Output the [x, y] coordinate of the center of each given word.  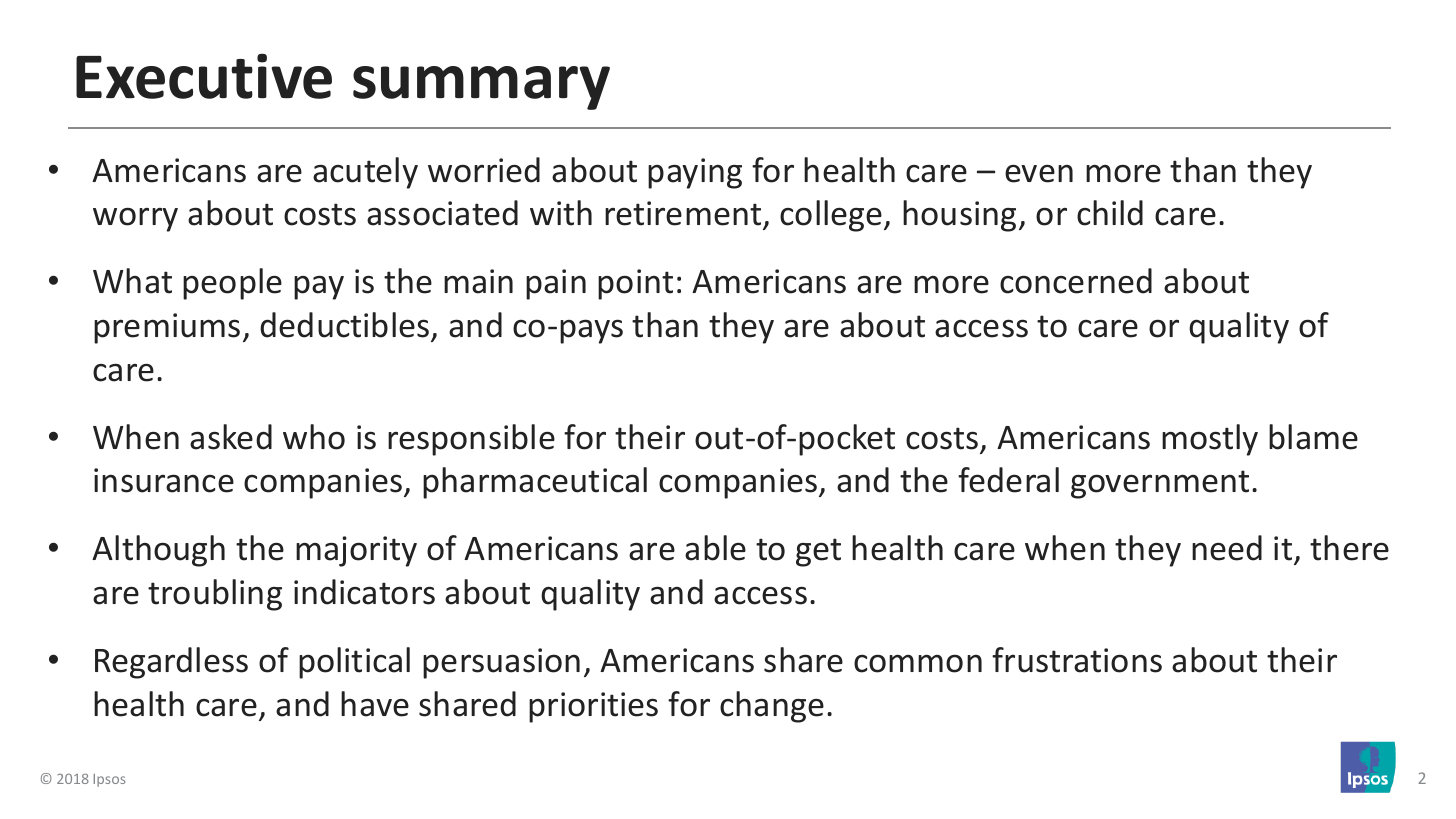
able [715, 548]
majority [356, 551]
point [635, 284]
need [1227, 548]
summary [481, 88]
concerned [1076, 281]
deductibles [344, 325]
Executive [204, 76]
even [1039, 174]
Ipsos [109, 780]
